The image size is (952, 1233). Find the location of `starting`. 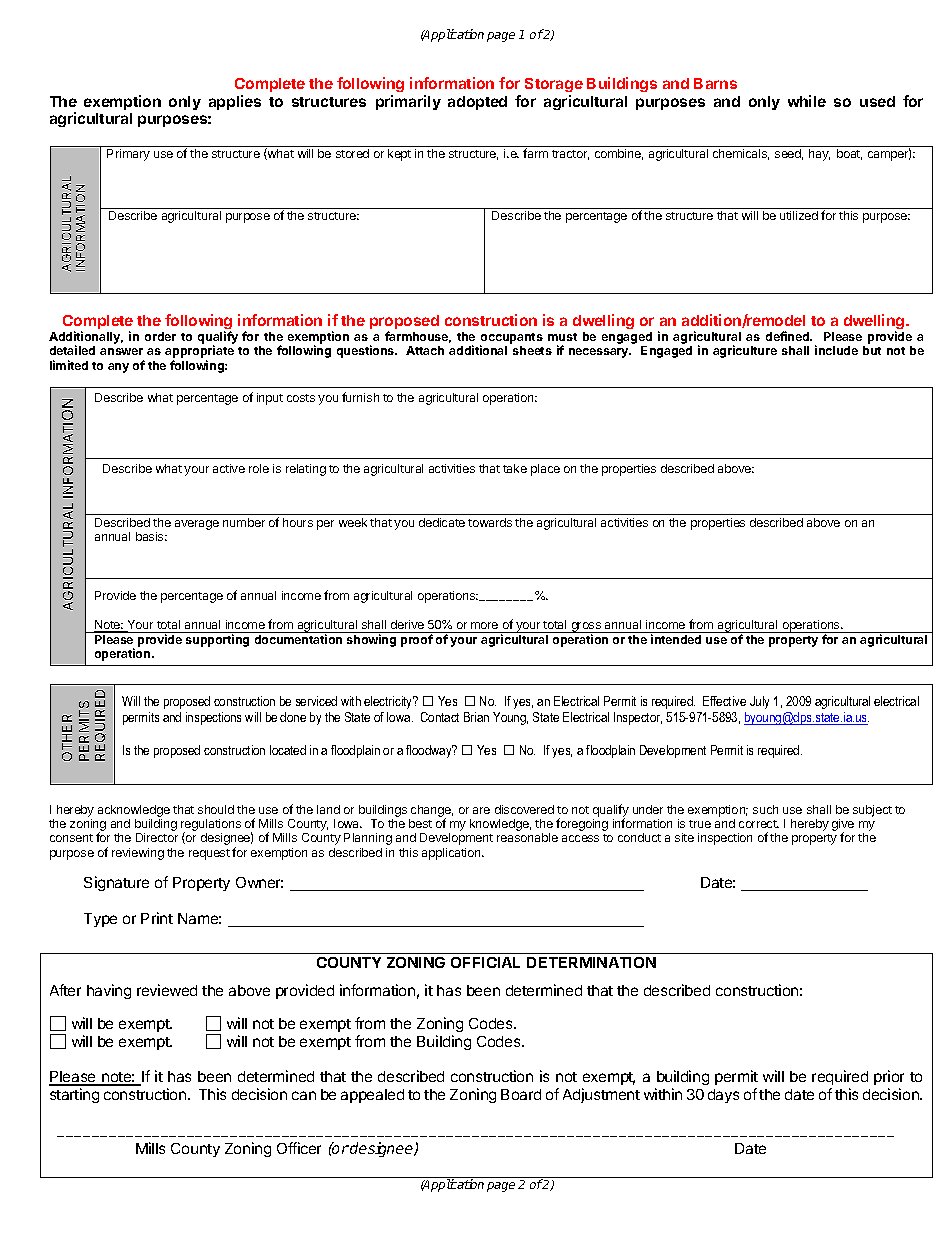

starting is located at coordinates (74, 1095).
